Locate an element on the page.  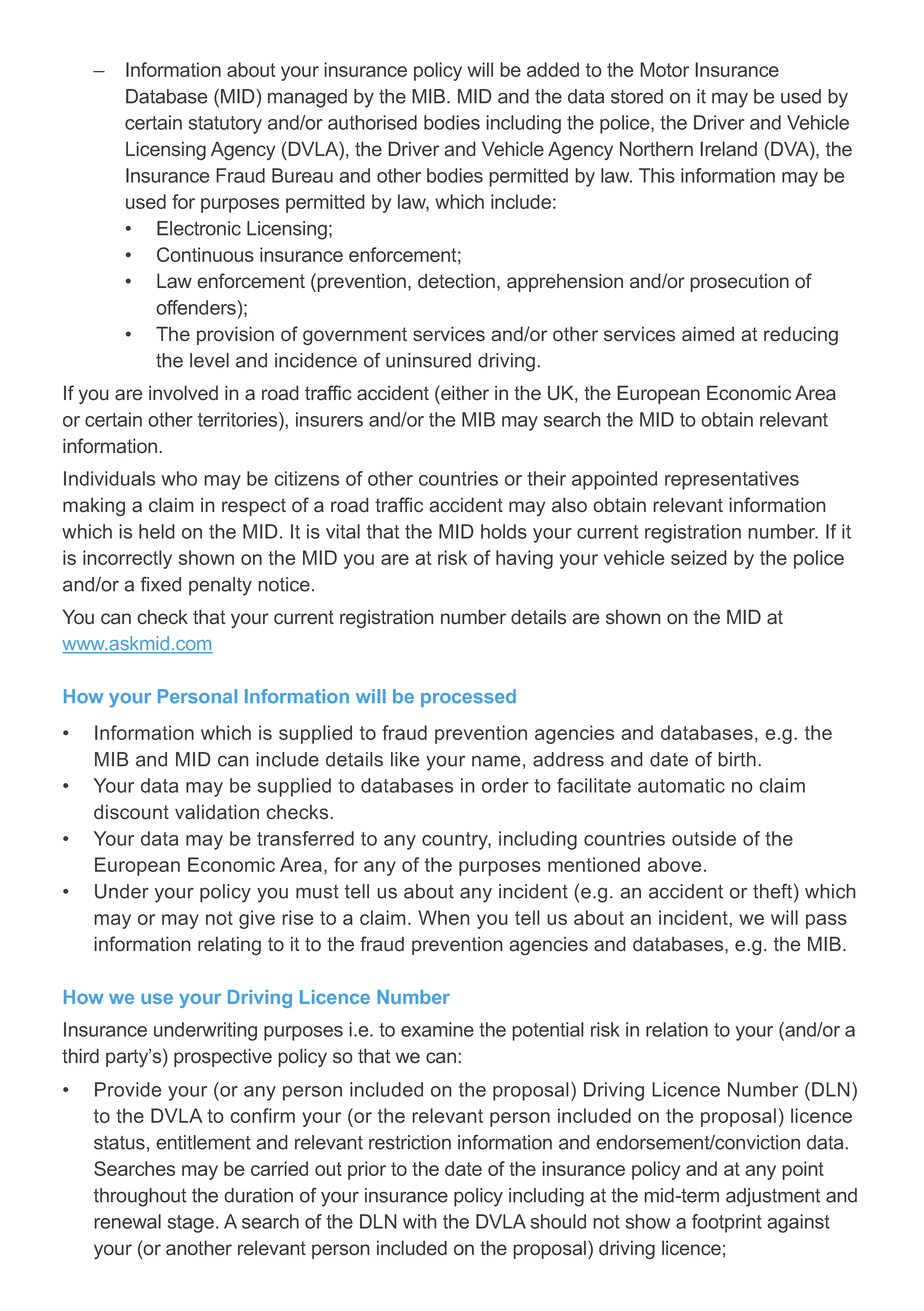
added is located at coordinates (553, 69).
